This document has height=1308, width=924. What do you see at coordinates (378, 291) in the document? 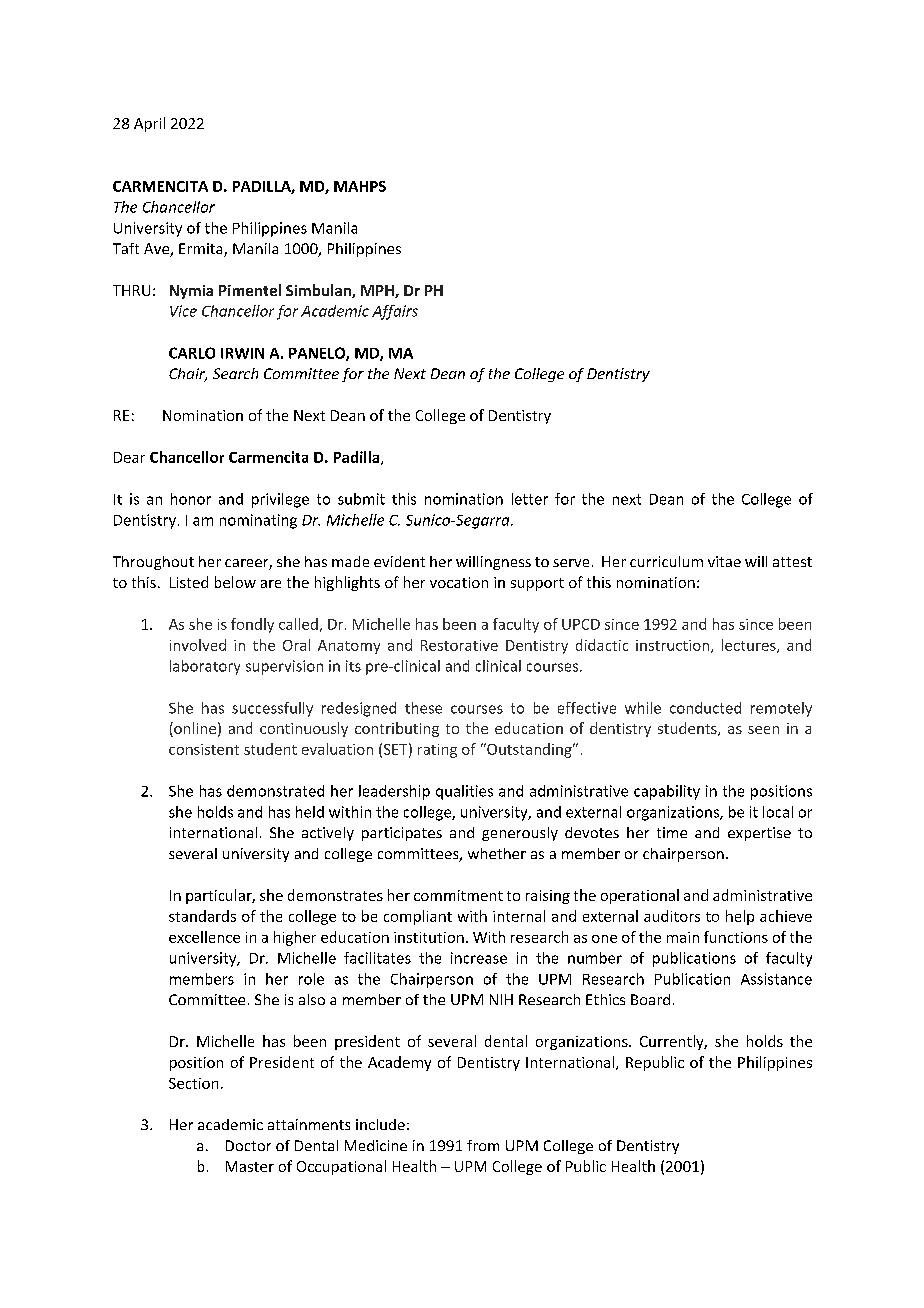
I see `MPH` at bounding box center [378, 291].
